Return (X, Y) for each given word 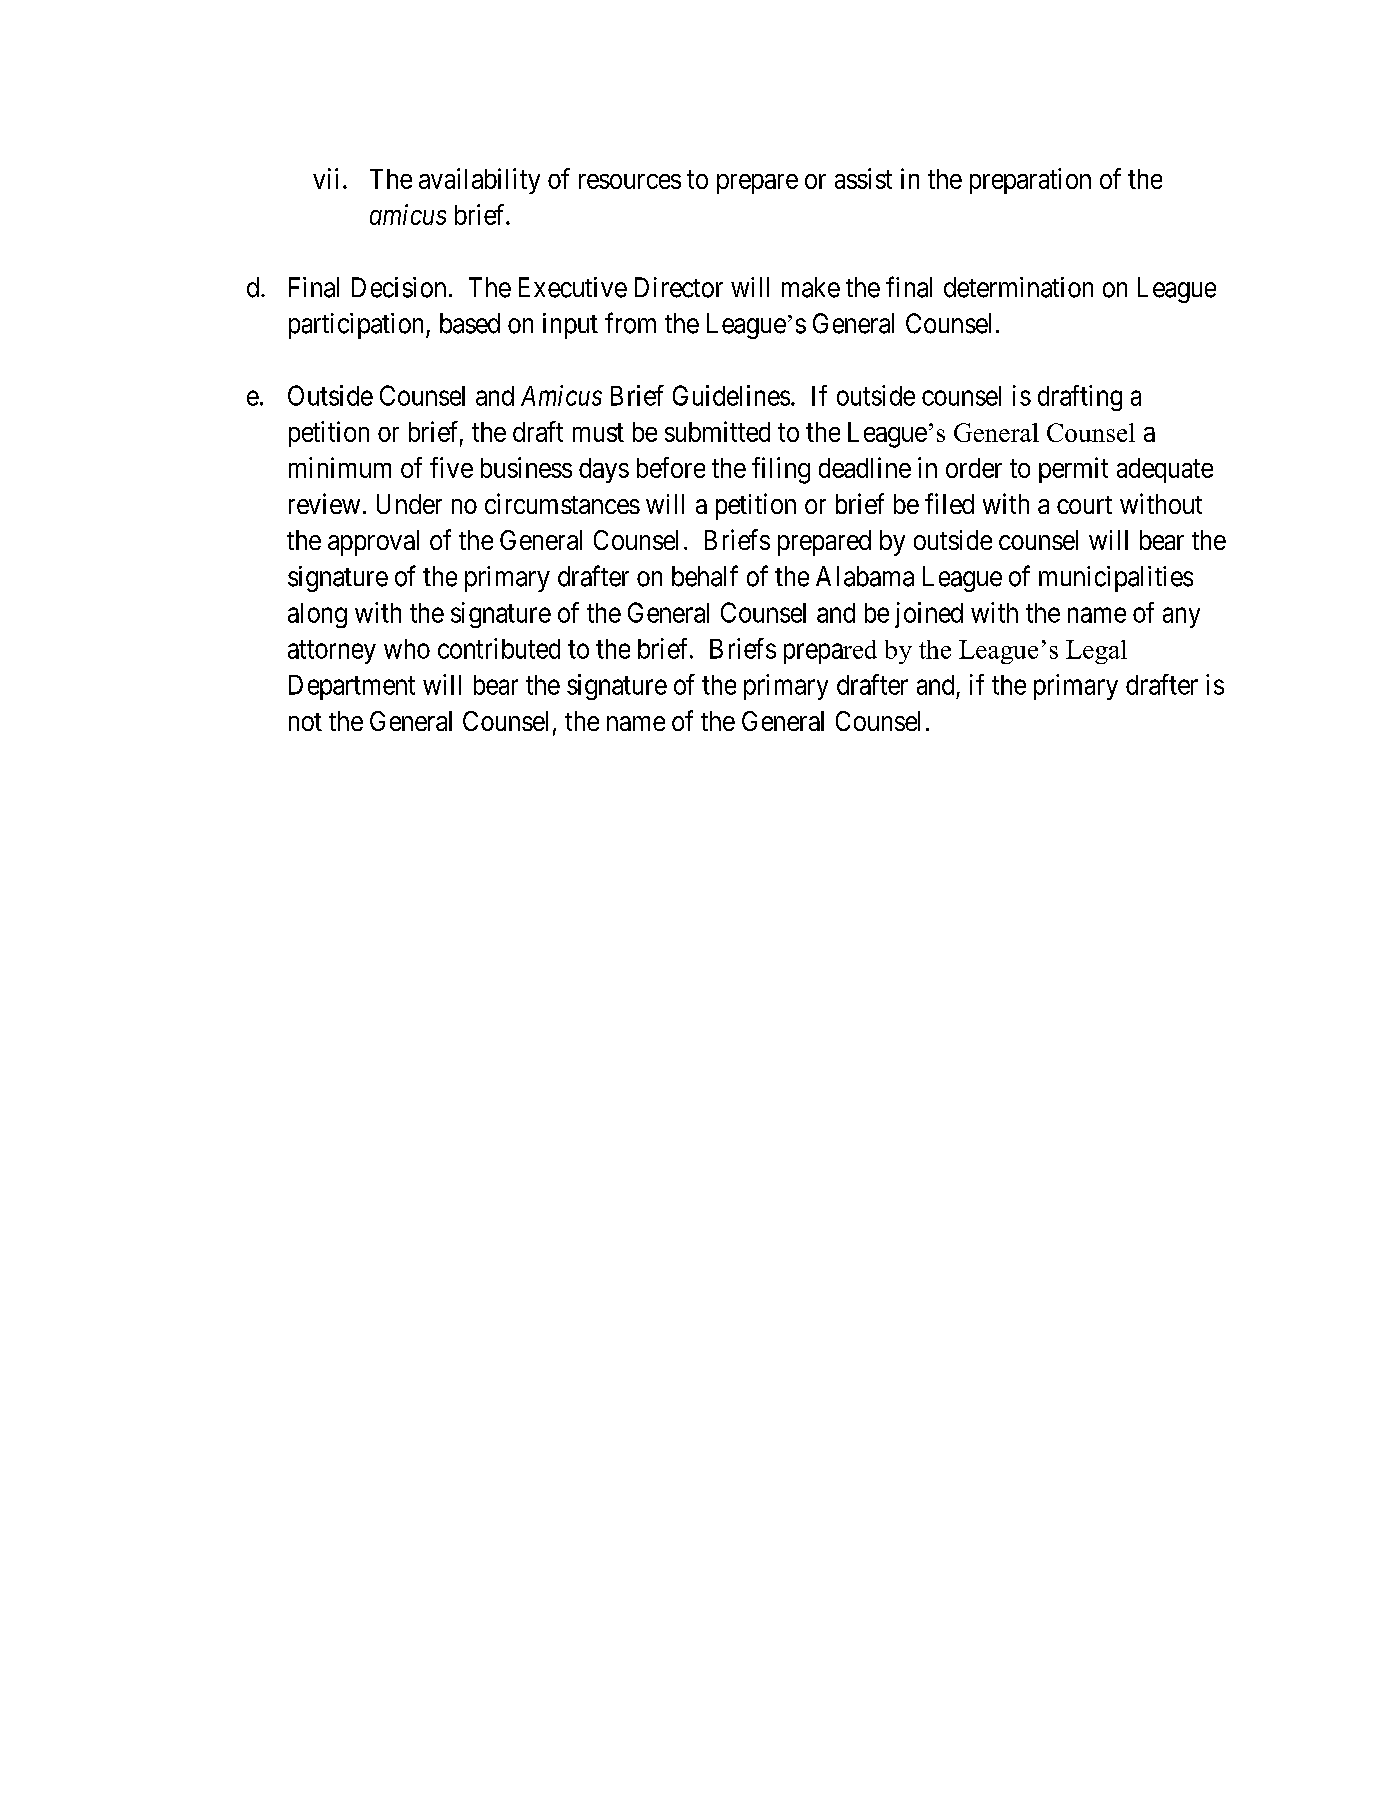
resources (630, 181)
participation (358, 326)
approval (373, 543)
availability (479, 181)
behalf (705, 576)
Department (352, 687)
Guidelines (731, 395)
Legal (1096, 652)
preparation (1030, 181)
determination (1018, 287)
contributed (499, 648)
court (1084, 505)
